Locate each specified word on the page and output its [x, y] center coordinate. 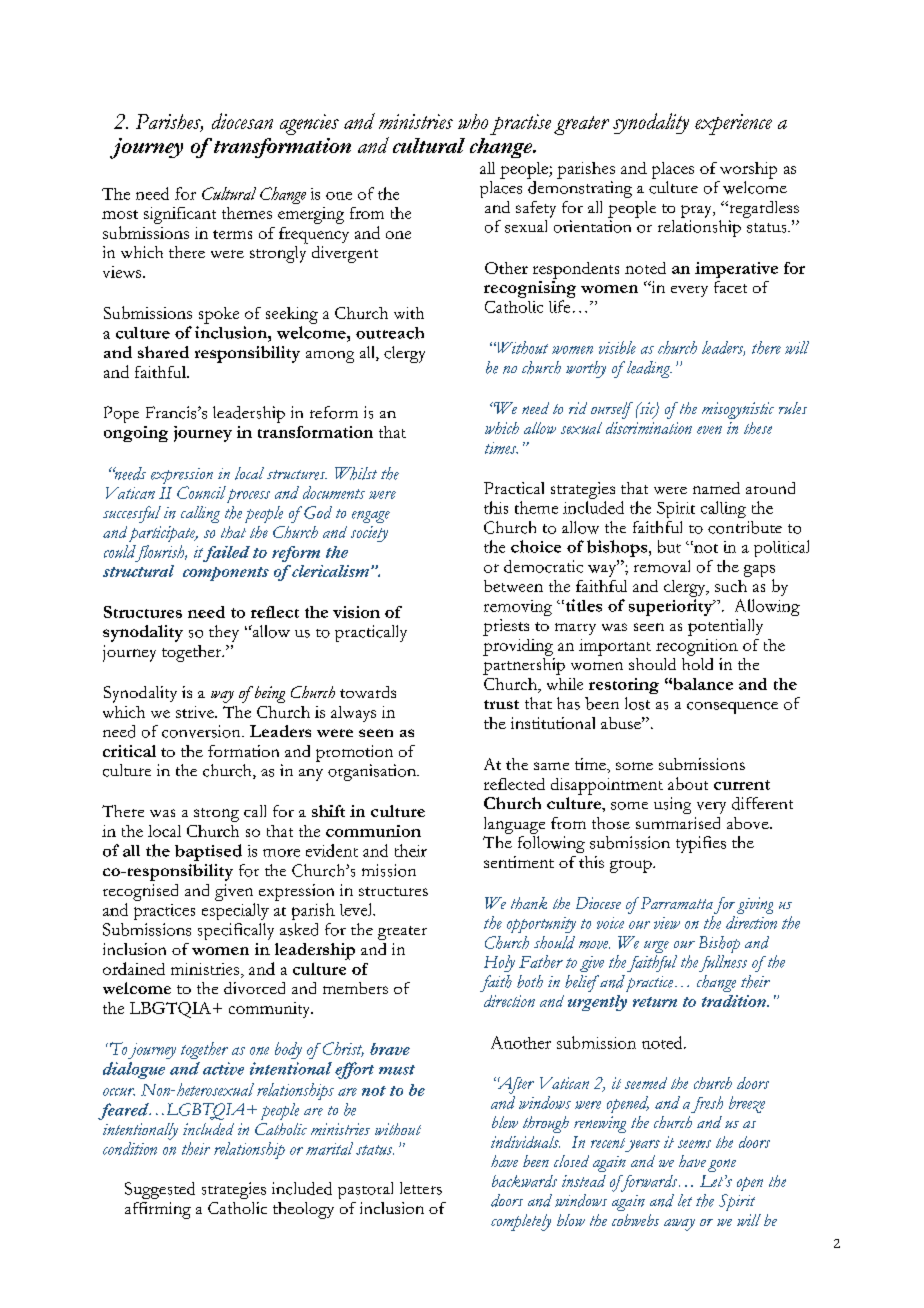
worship [748, 170]
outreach [390, 333]
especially [235, 911]
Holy [499, 963]
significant [180, 215]
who [473, 121]
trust [501, 704]
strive [196, 712]
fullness [723, 963]
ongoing [136, 434]
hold [697, 662]
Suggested [160, 1190]
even [709, 430]
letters [421, 1188]
